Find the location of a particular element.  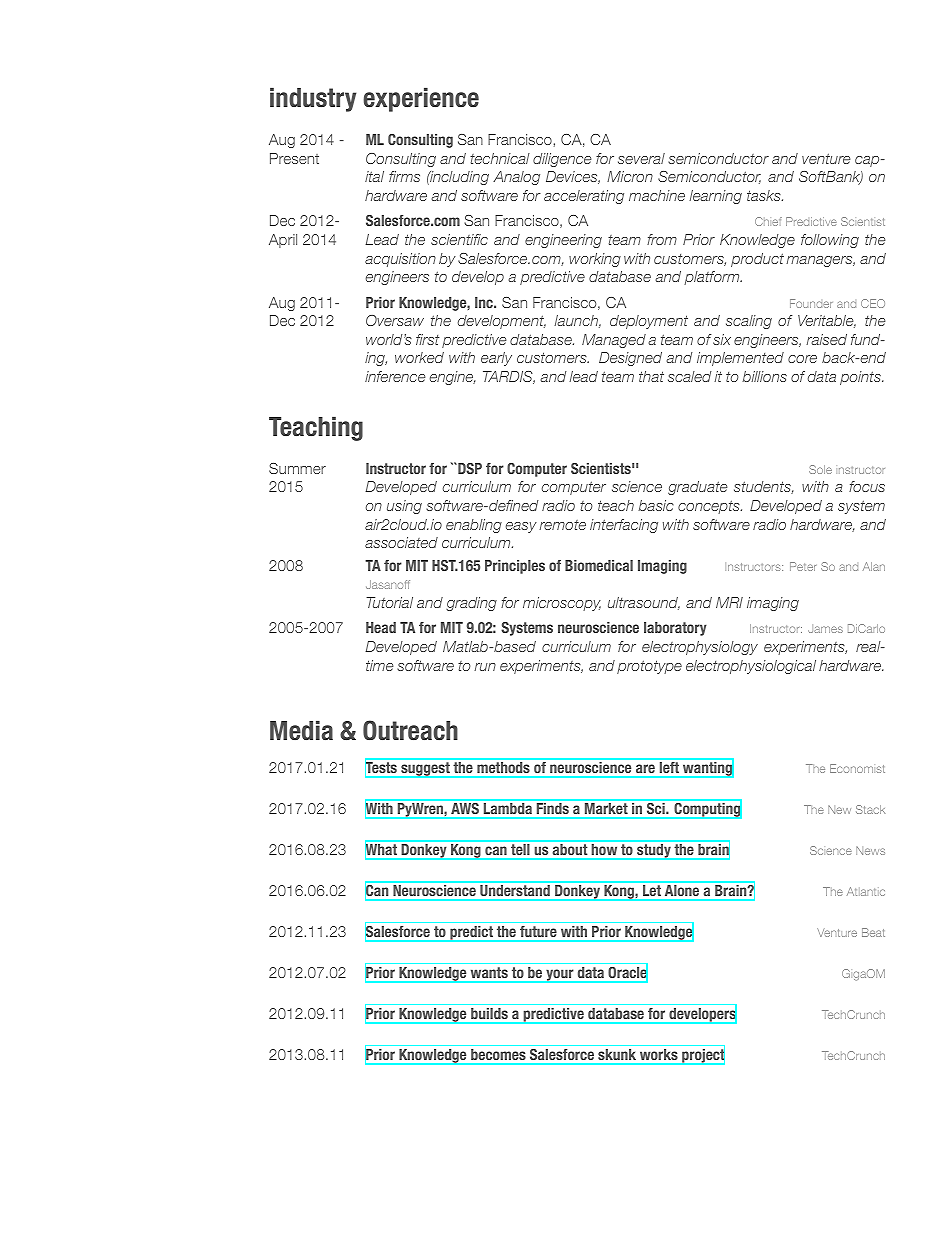

prototype is located at coordinates (649, 667).
